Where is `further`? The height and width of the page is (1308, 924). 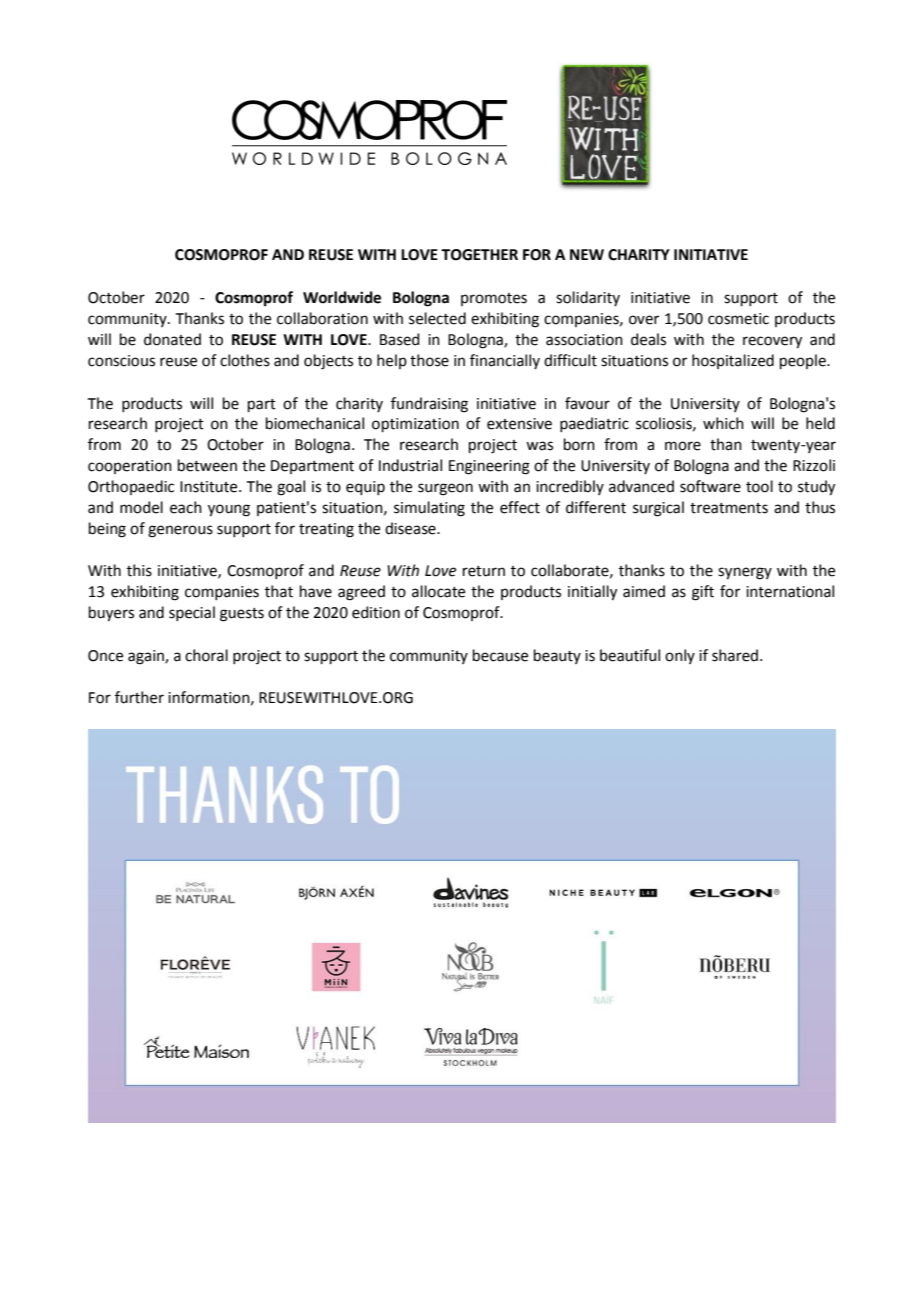
further is located at coordinates (139, 697).
